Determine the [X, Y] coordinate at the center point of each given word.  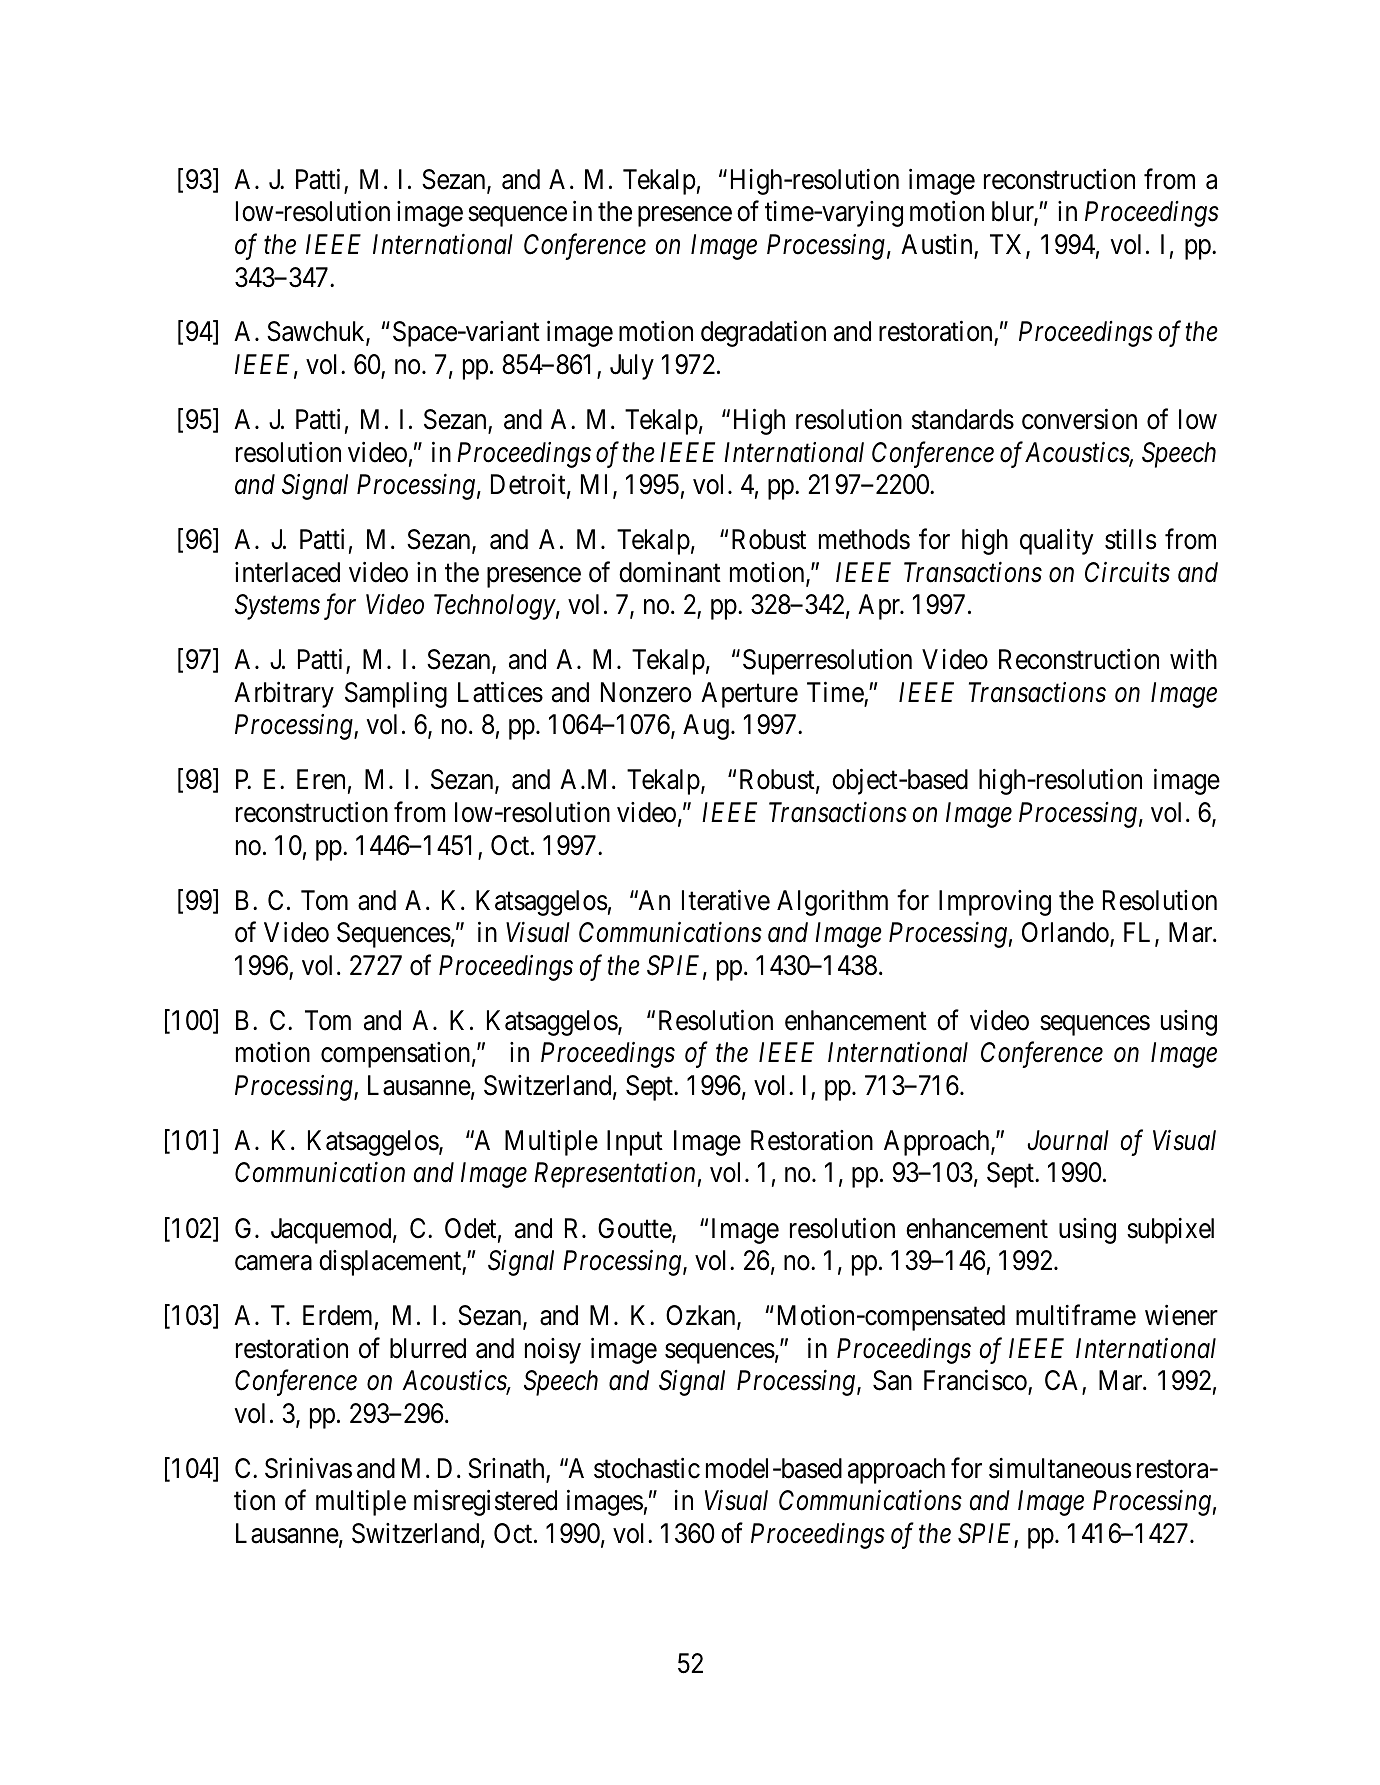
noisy [553, 1351]
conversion [1079, 419]
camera [273, 1263]
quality [1056, 542]
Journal [1068, 1140]
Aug [706, 727]
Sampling [396, 695]
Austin [938, 245]
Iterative [726, 900]
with [1193, 659]
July [632, 367]
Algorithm [832, 903]
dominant [670, 572]
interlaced [287, 572]
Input [635, 1143]
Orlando [1066, 933]
